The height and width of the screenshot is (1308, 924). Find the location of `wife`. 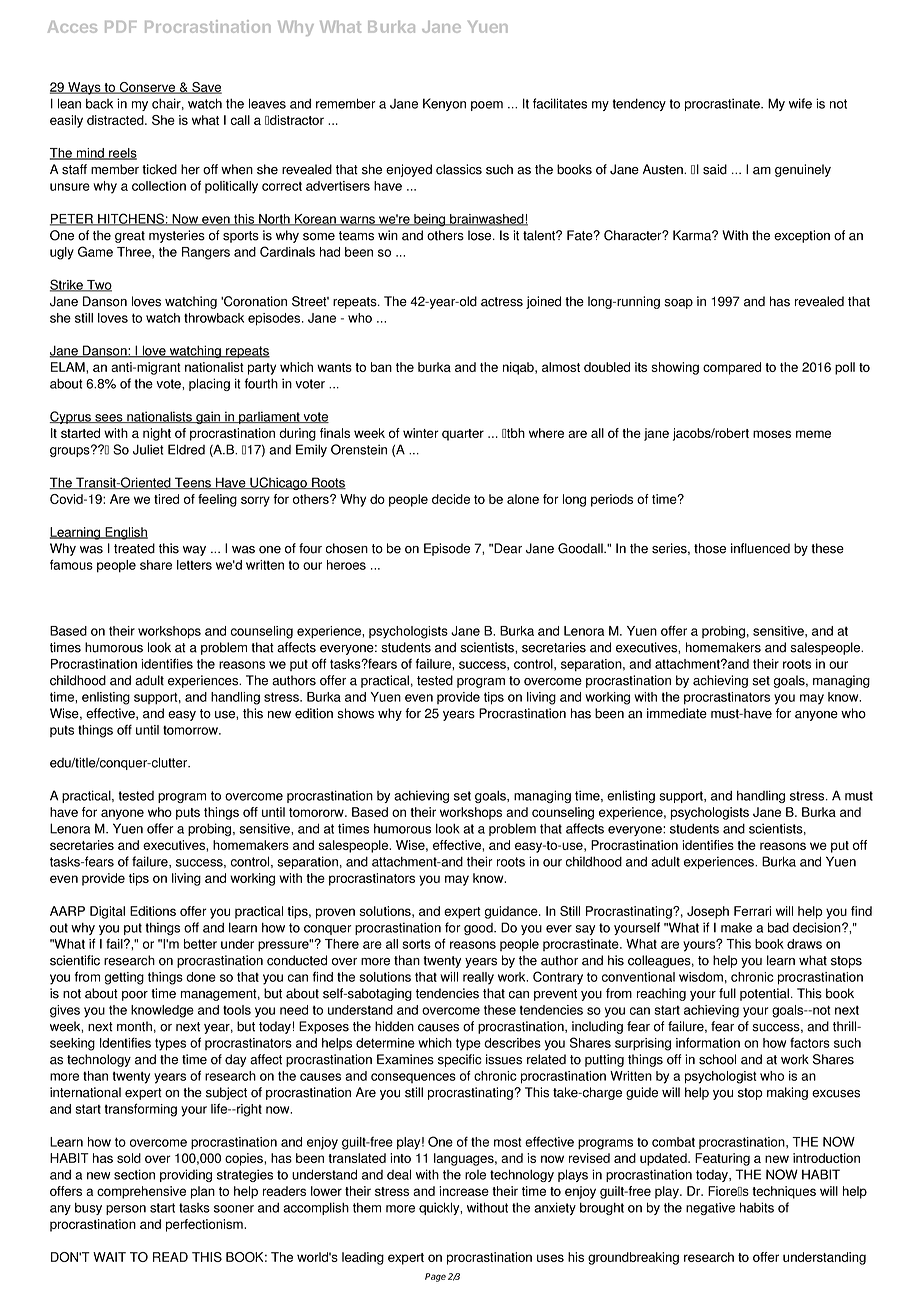

wife is located at coordinates (800, 103).
